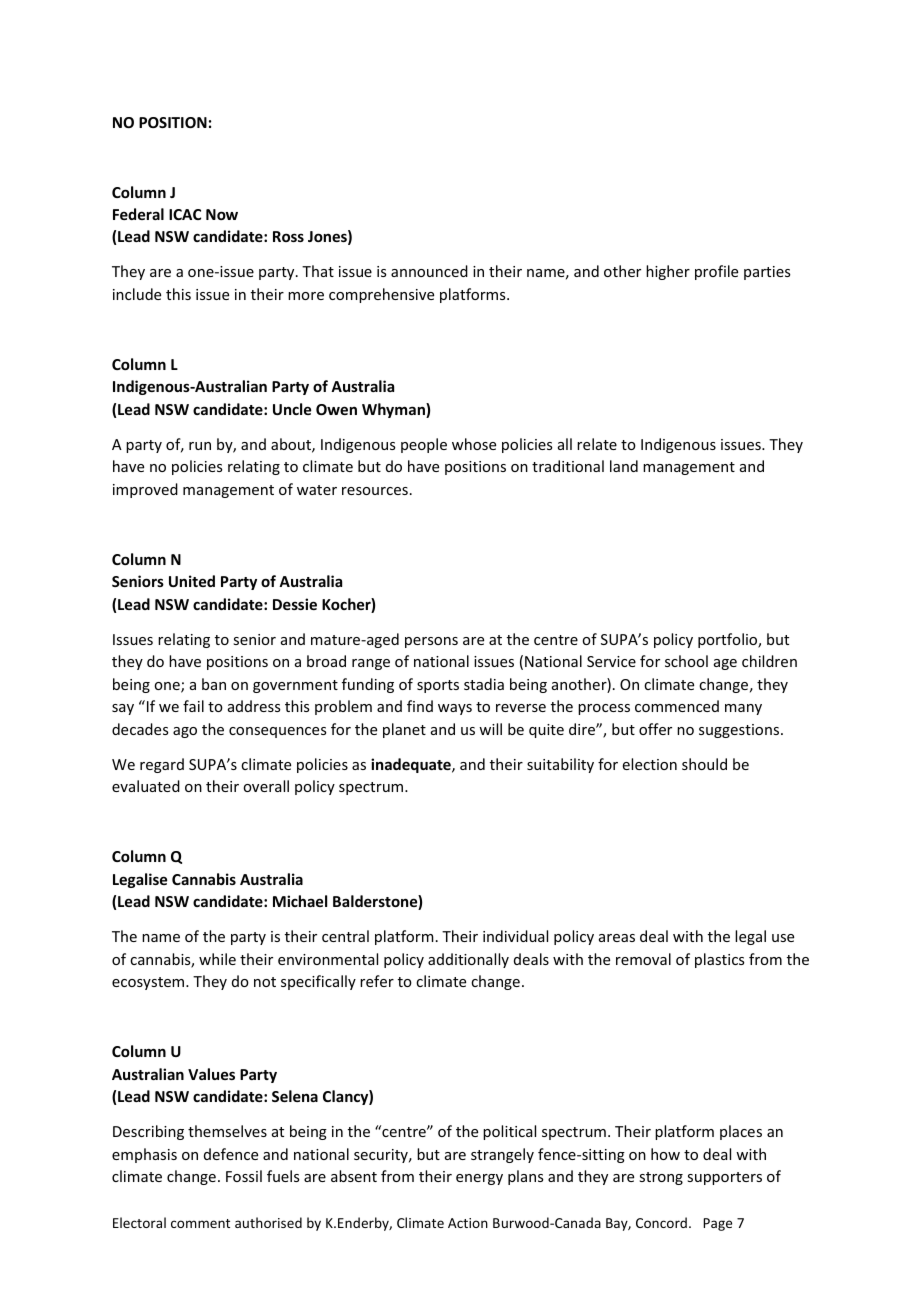 The image size is (924, 1308). Describe the element at coordinates (724, 1178) in the image. I see `supporters` at that location.
